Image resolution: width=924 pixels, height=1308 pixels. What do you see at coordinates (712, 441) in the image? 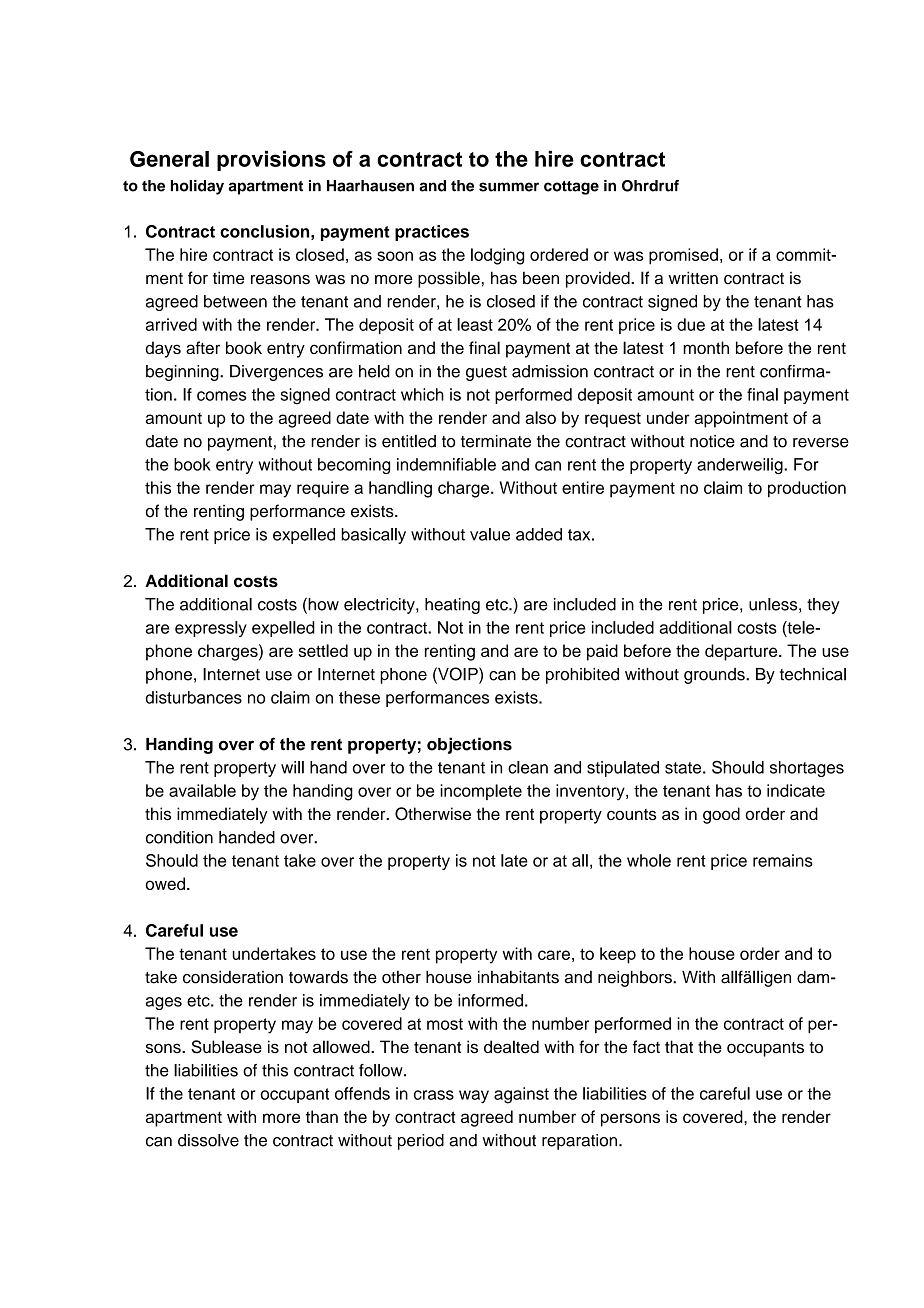
I see `notice` at bounding box center [712, 441].
